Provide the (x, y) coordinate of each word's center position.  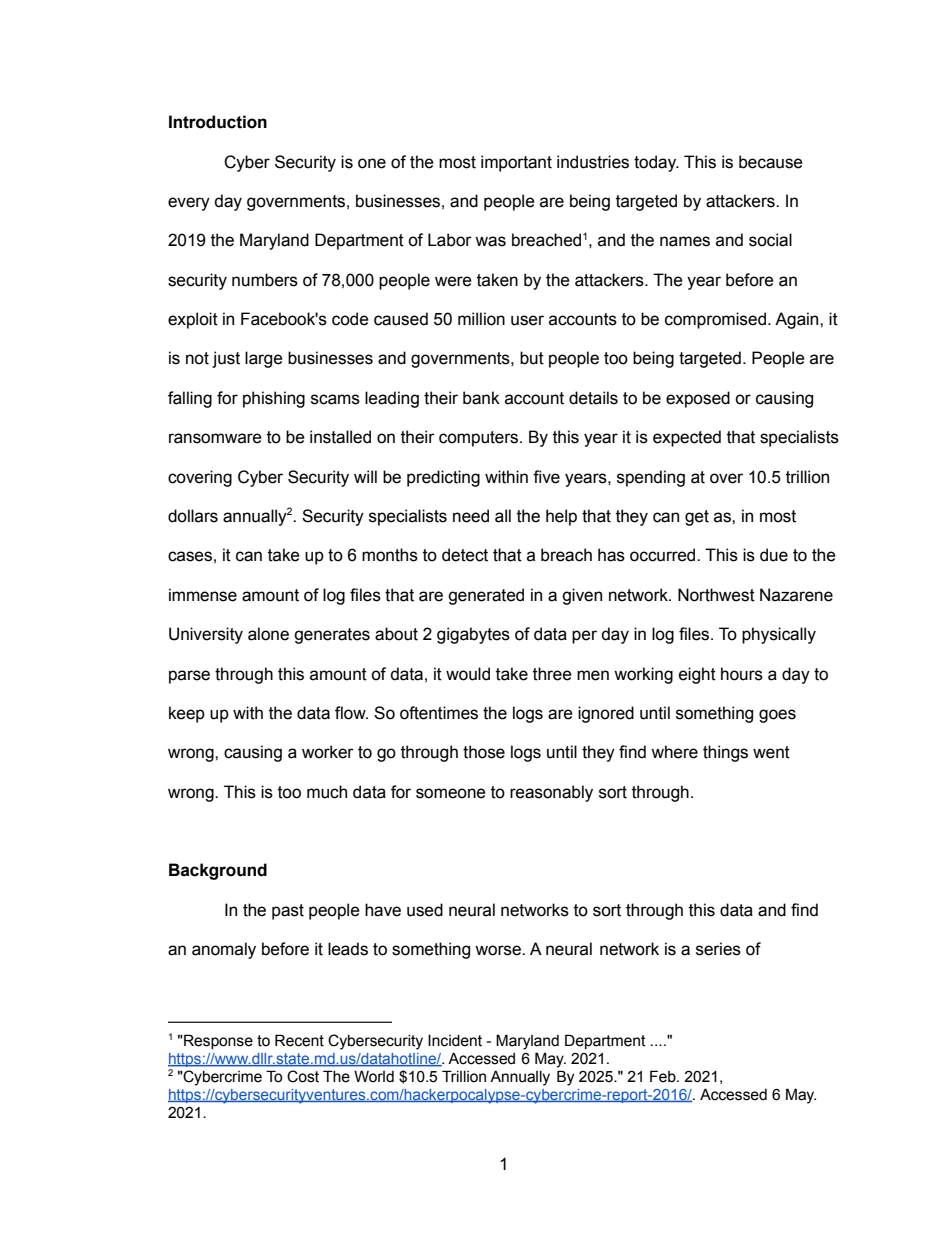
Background (218, 871)
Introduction (218, 122)
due (774, 555)
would (468, 674)
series (718, 949)
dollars (193, 516)
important (516, 163)
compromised (715, 320)
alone (268, 634)
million (481, 319)
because (771, 162)
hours (742, 674)
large (264, 359)
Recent (299, 1040)
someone (451, 793)
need (471, 516)
